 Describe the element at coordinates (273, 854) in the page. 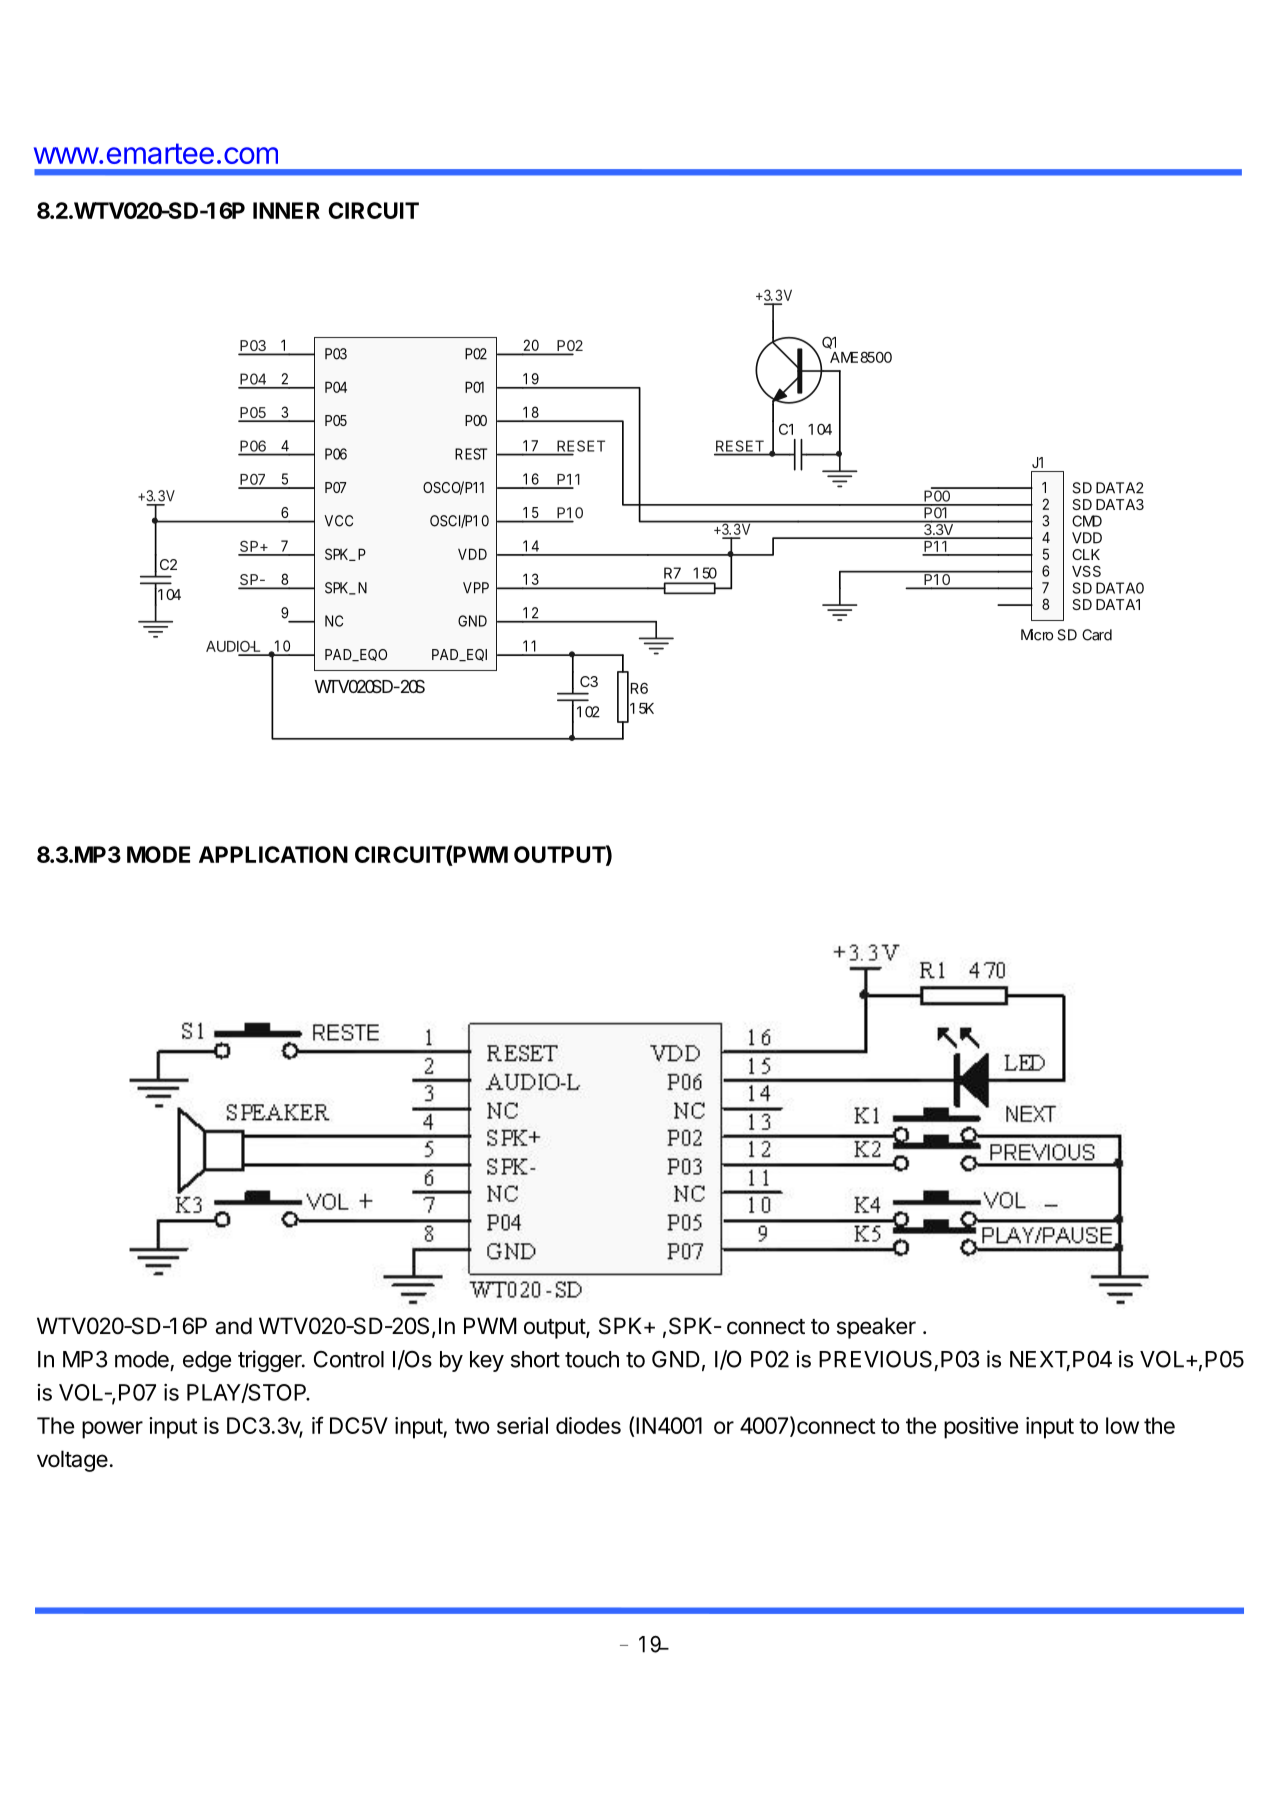

I see `APPLICATION` at that location.
